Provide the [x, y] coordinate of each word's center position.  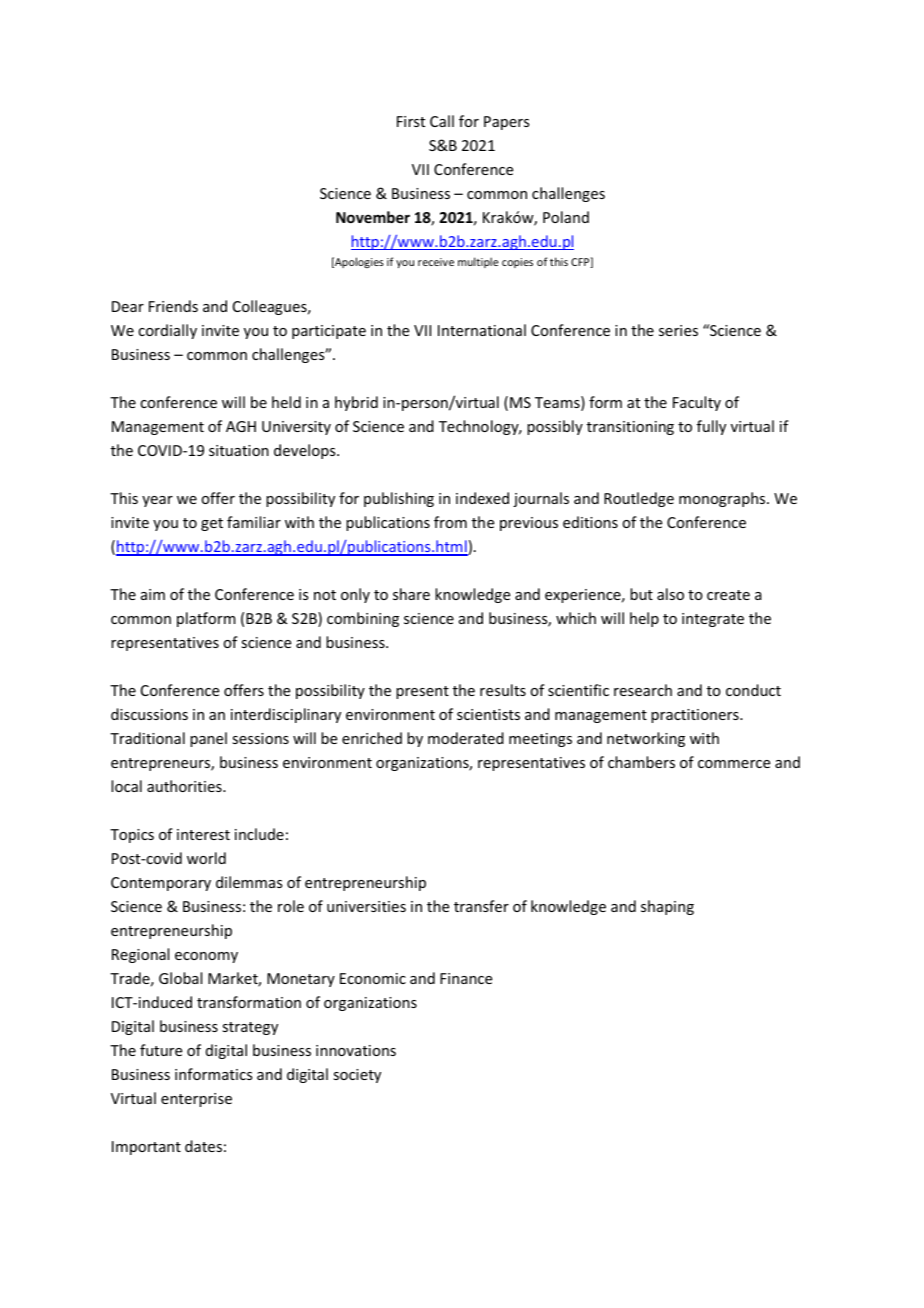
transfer [481, 906]
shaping [667, 907]
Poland [566, 217]
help [644, 619]
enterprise [196, 1100]
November [373, 217]
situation [239, 450]
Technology [480, 427]
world [206, 858]
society [357, 1076]
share [411, 594]
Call [442, 121]
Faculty [697, 403]
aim [153, 594]
